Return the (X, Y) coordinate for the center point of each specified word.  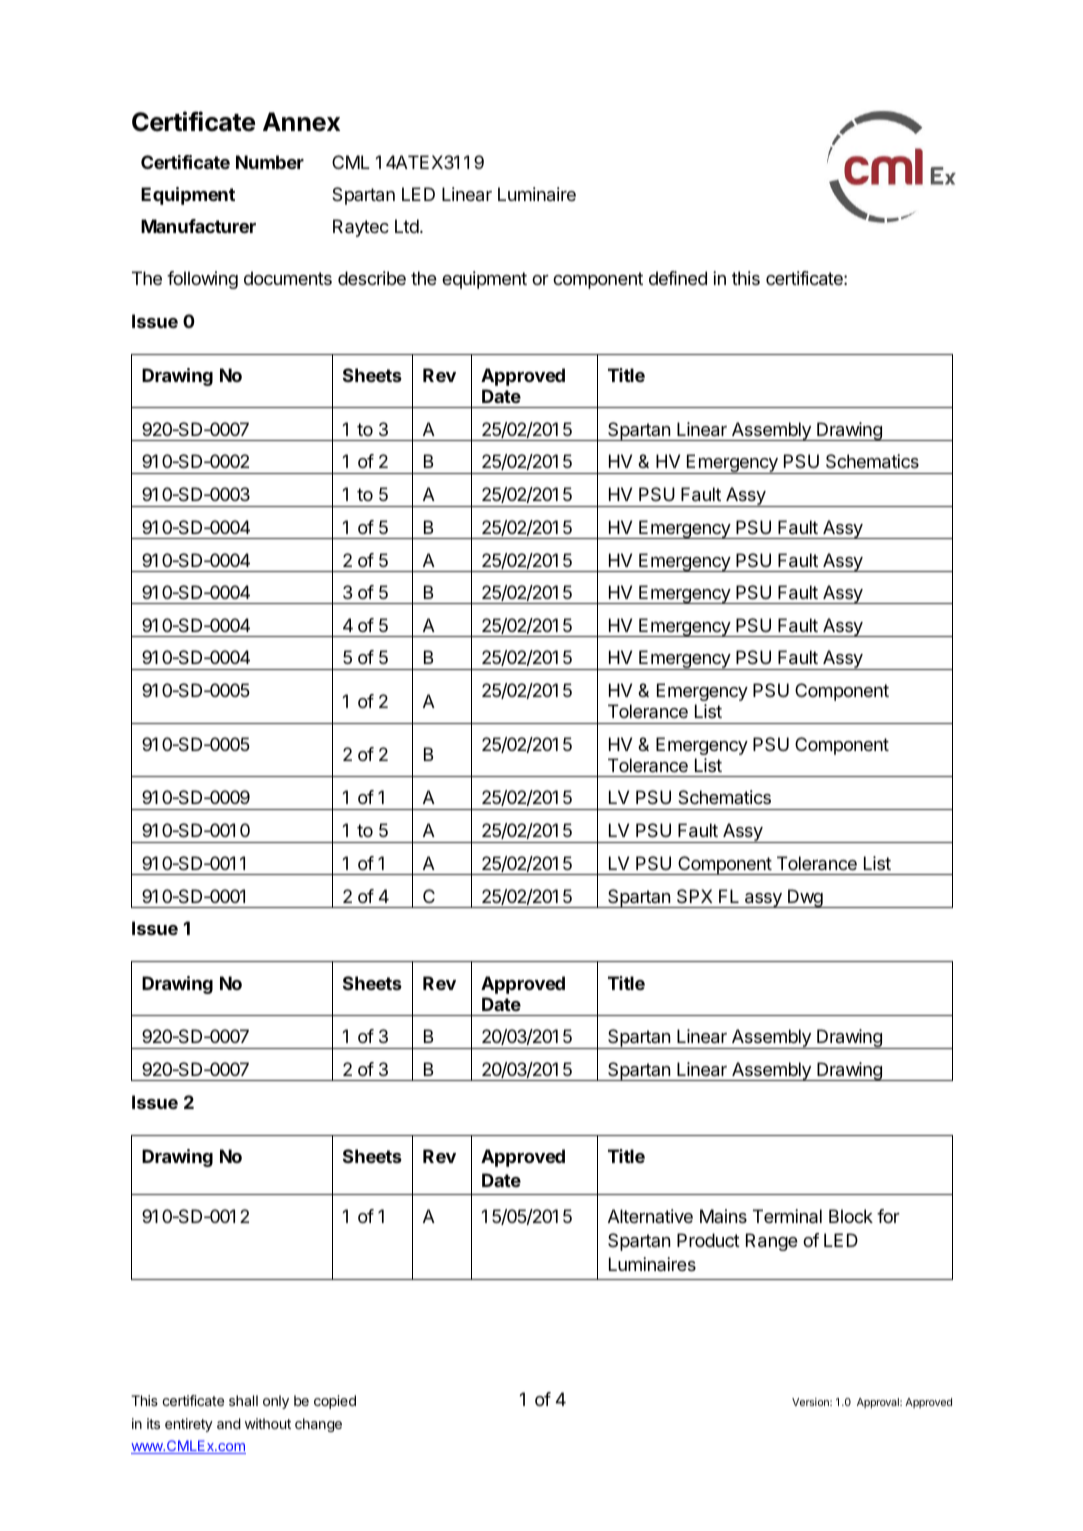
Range (772, 1242)
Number (270, 162)
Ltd (407, 226)
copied (335, 1402)
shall (243, 1400)
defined (678, 278)
